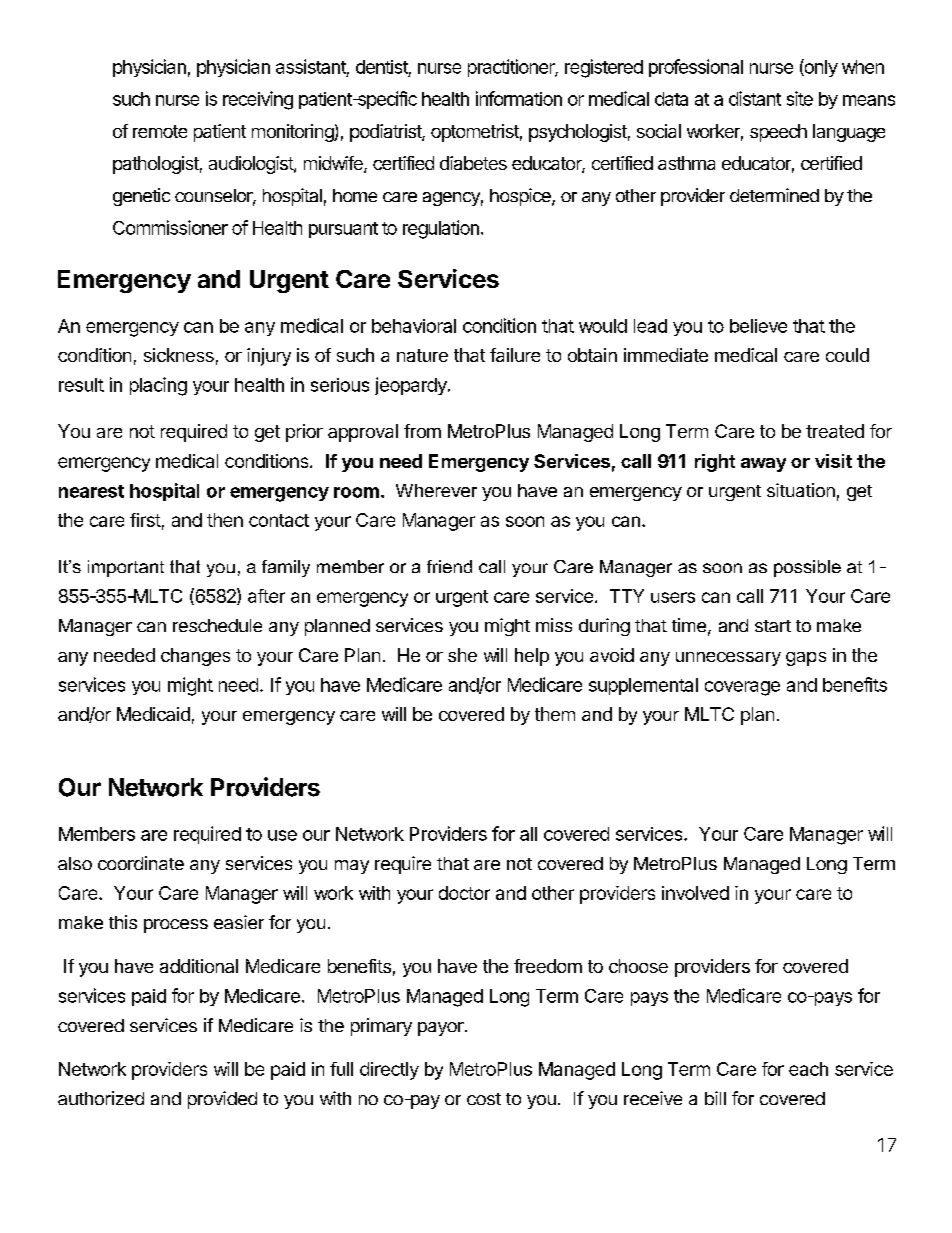 The width and height of the document is (952, 1233). I want to click on important, so click(126, 568).
